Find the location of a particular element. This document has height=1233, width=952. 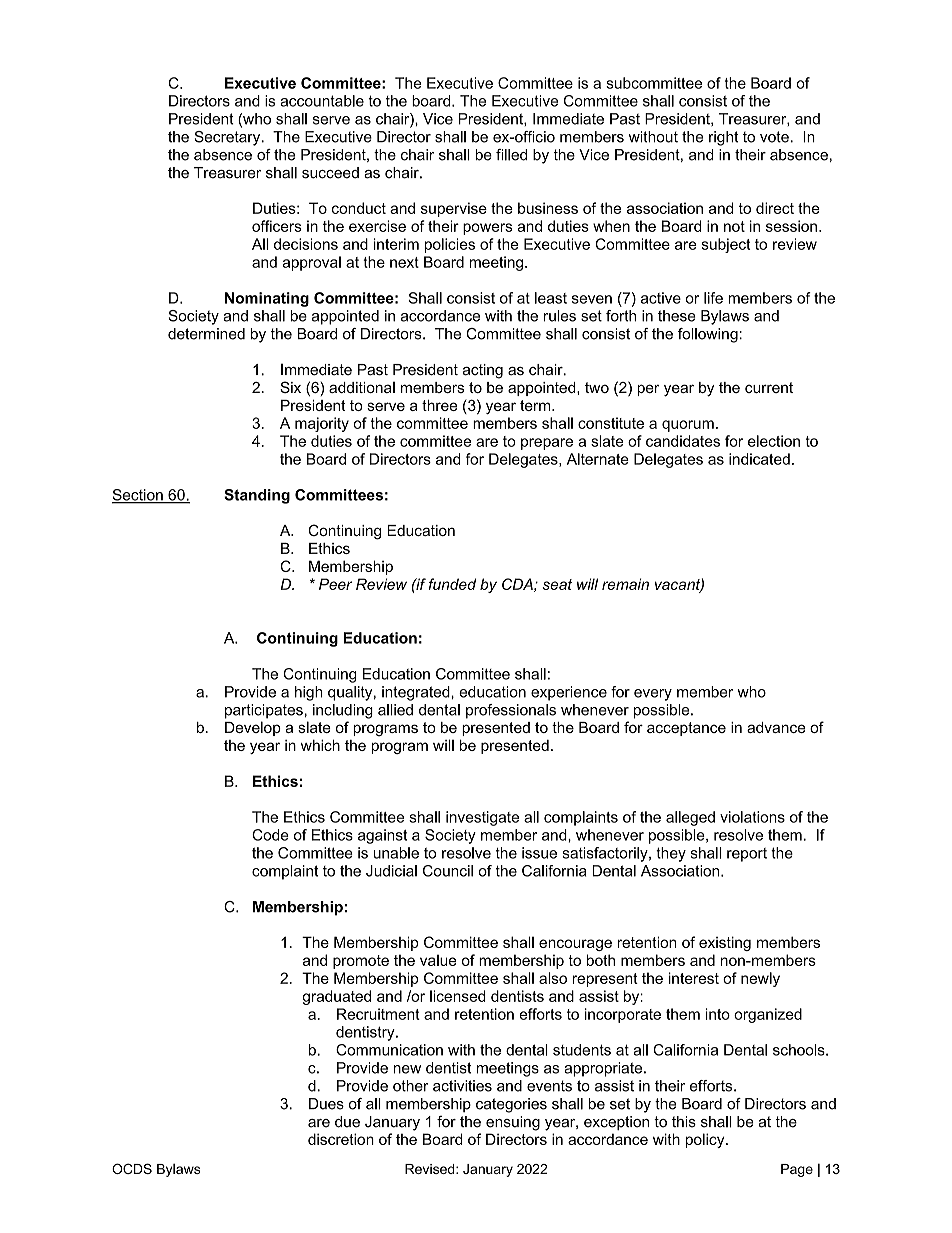

Code is located at coordinates (270, 835).
